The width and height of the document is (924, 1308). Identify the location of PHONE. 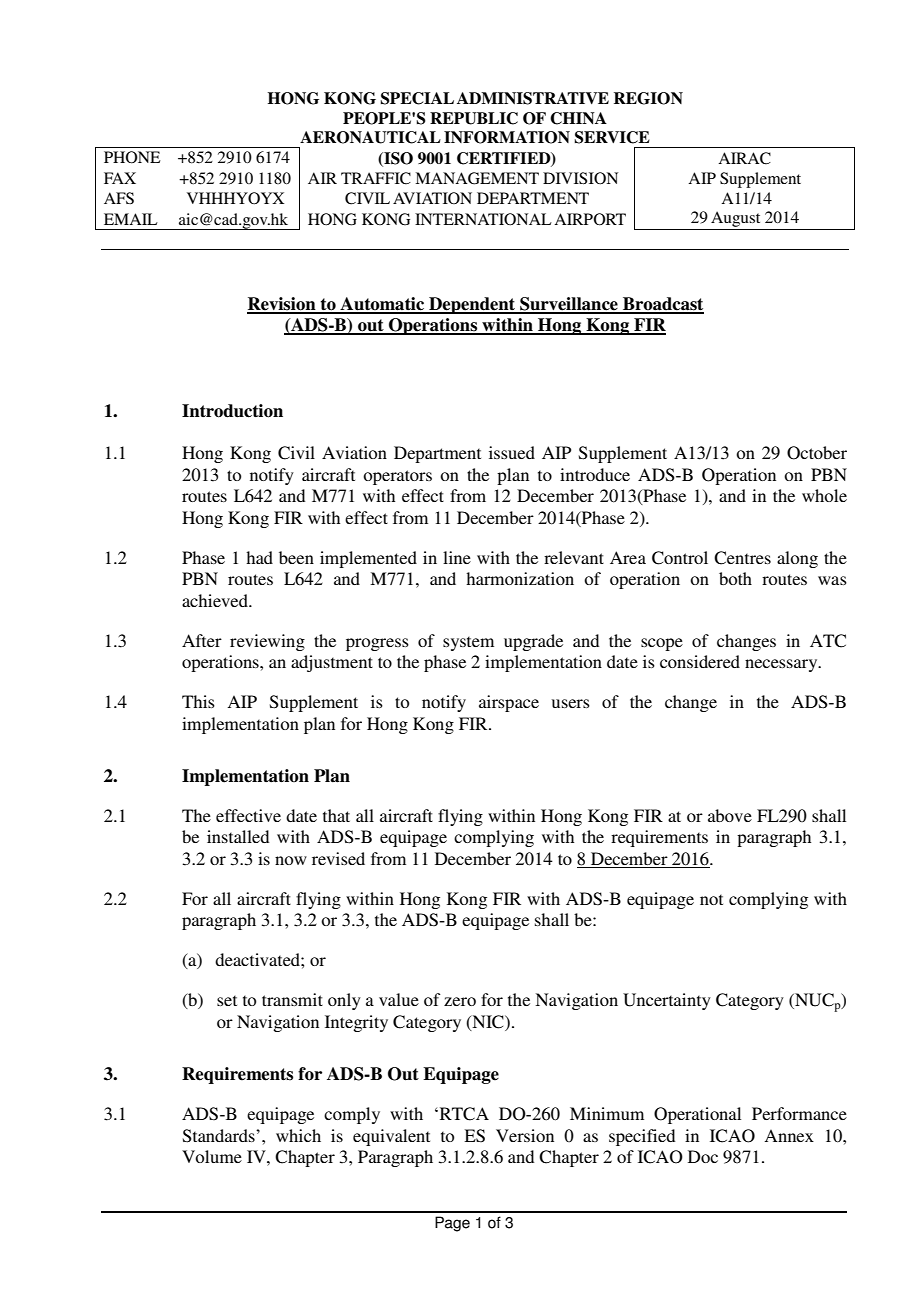
(132, 157).
